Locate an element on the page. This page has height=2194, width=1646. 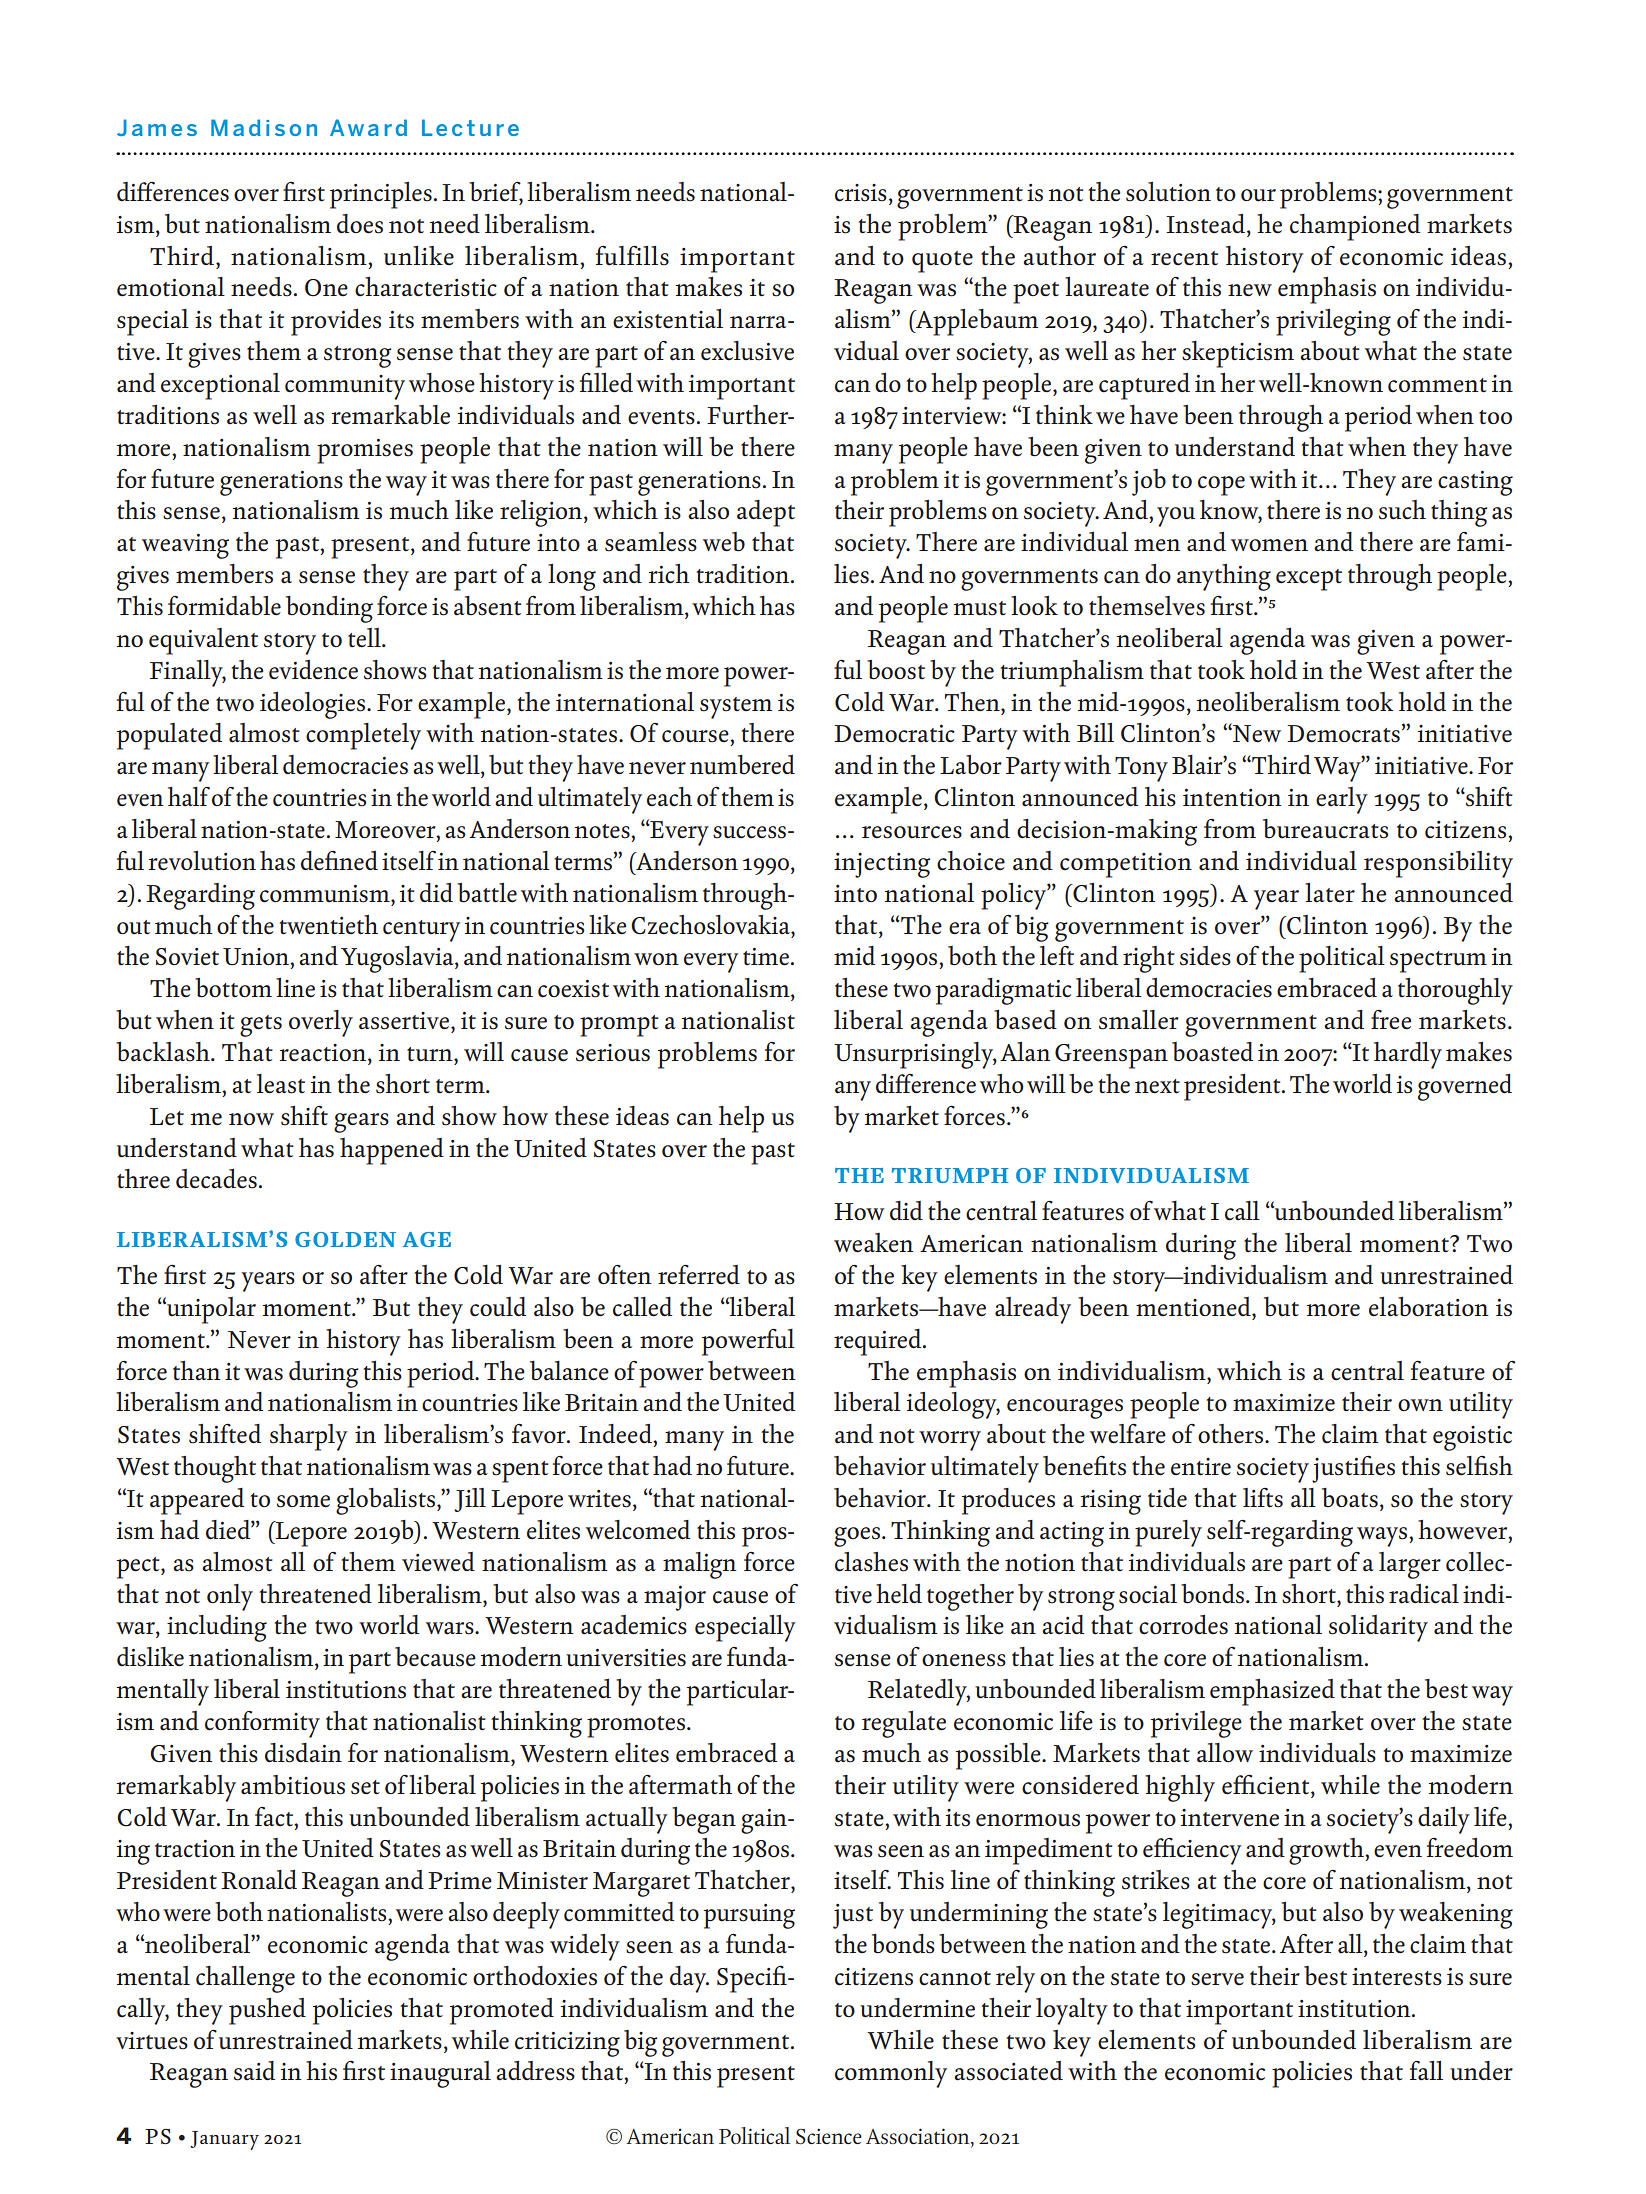
boats is located at coordinates (1350, 1498).
